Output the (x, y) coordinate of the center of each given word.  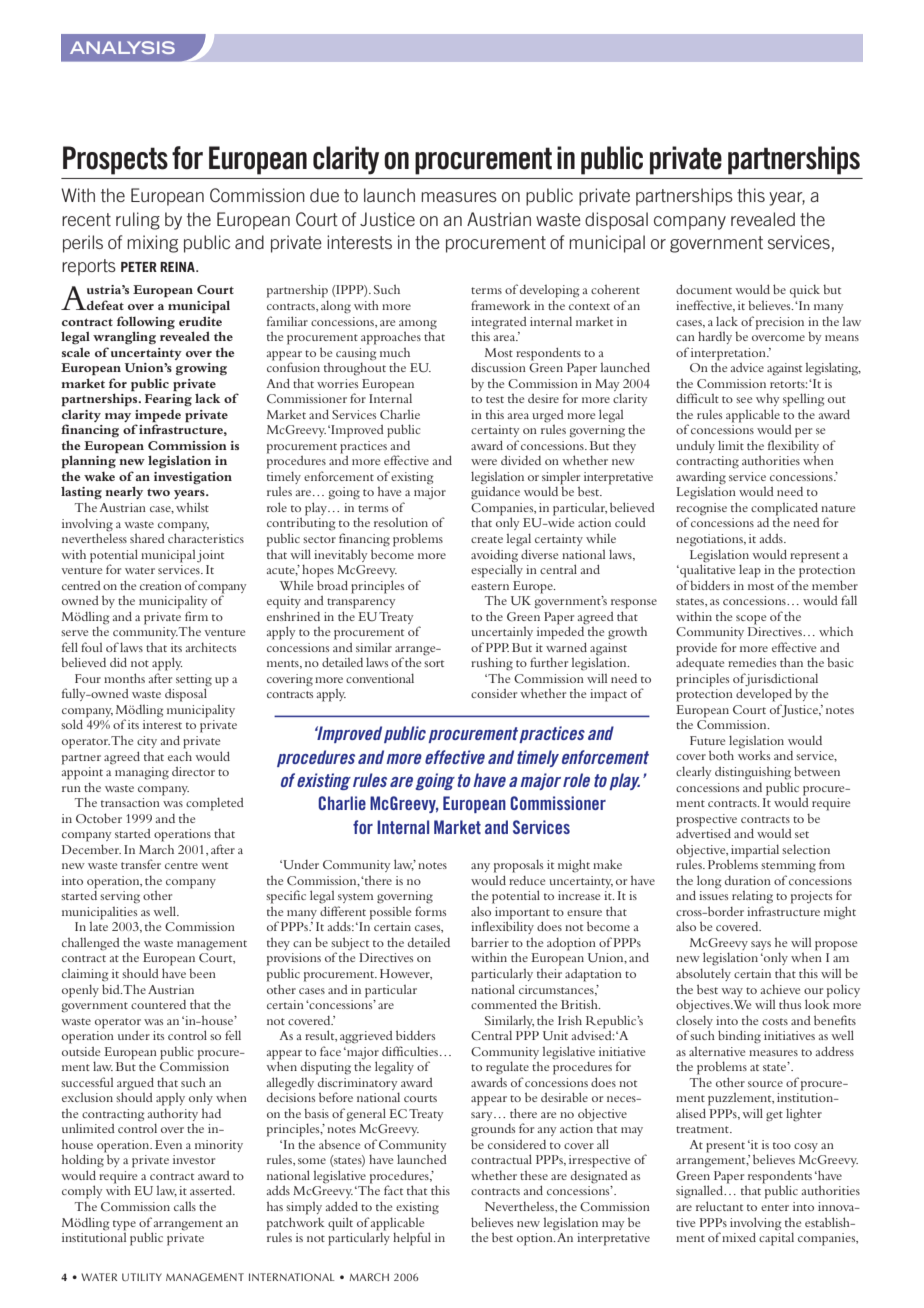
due (324, 195)
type (124, 1225)
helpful (412, 1239)
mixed (739, 1237)
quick (805, 291)
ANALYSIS (122, 47)
